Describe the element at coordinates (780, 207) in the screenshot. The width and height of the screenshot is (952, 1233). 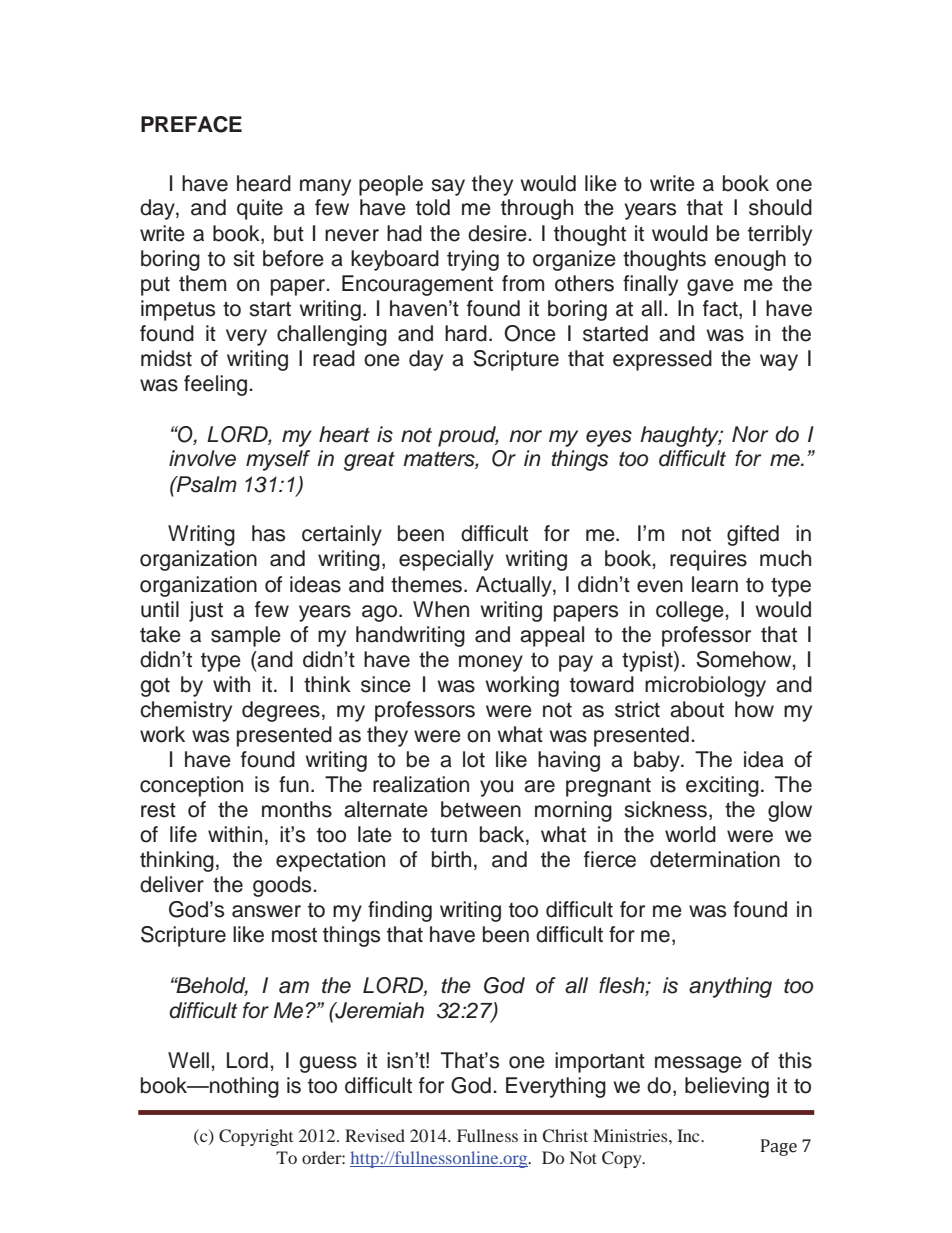
I see `should` at that location.
